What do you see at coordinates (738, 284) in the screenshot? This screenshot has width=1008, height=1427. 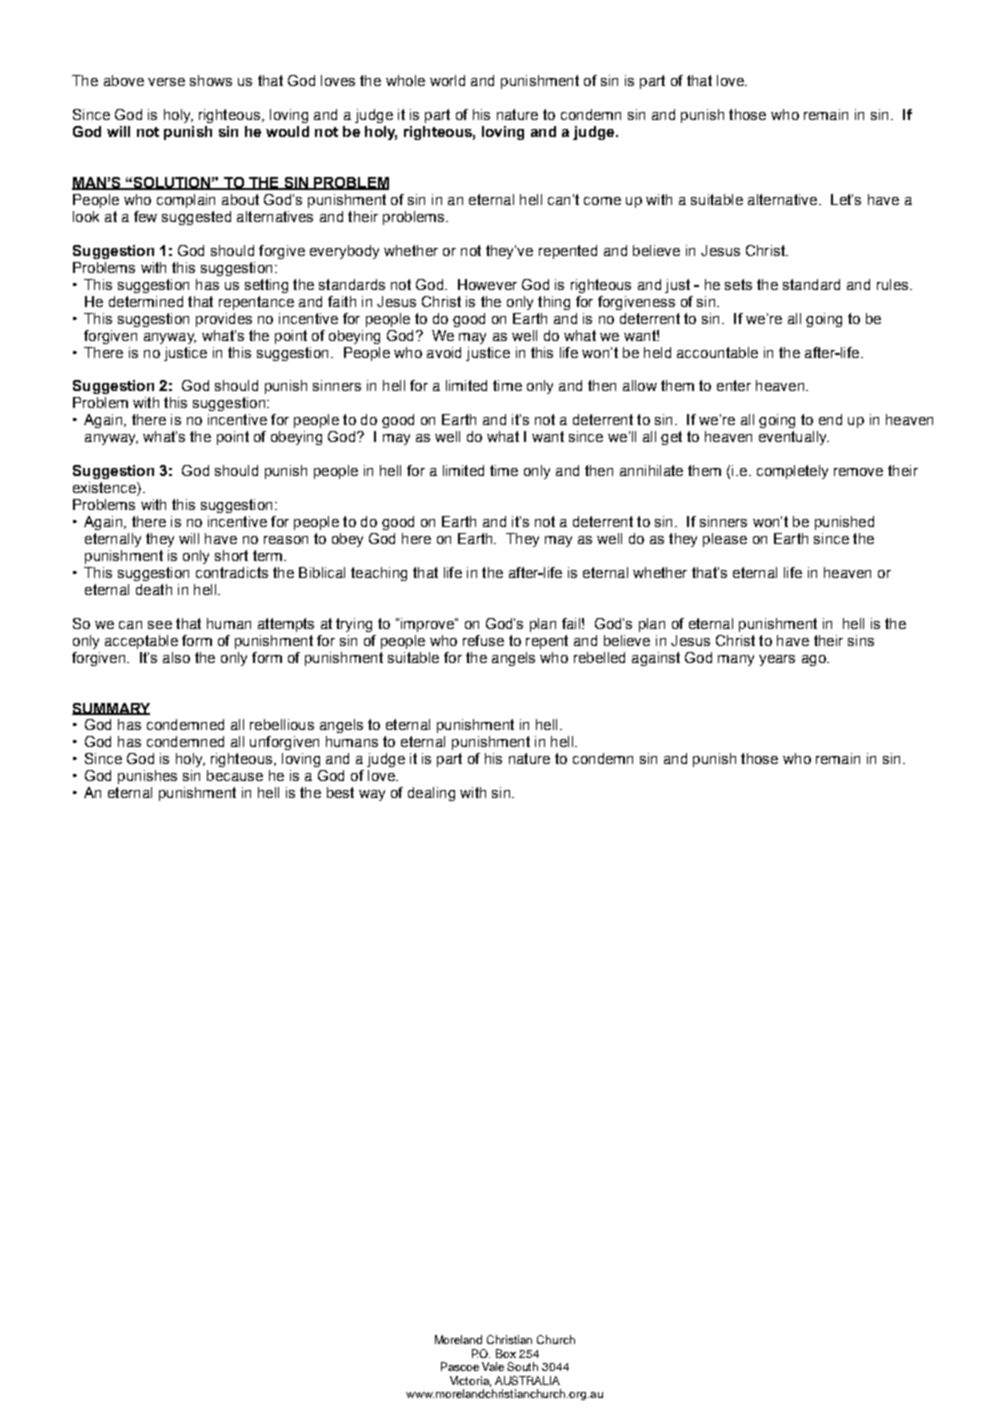 I see `sets` at bounding box center [738, 284].
